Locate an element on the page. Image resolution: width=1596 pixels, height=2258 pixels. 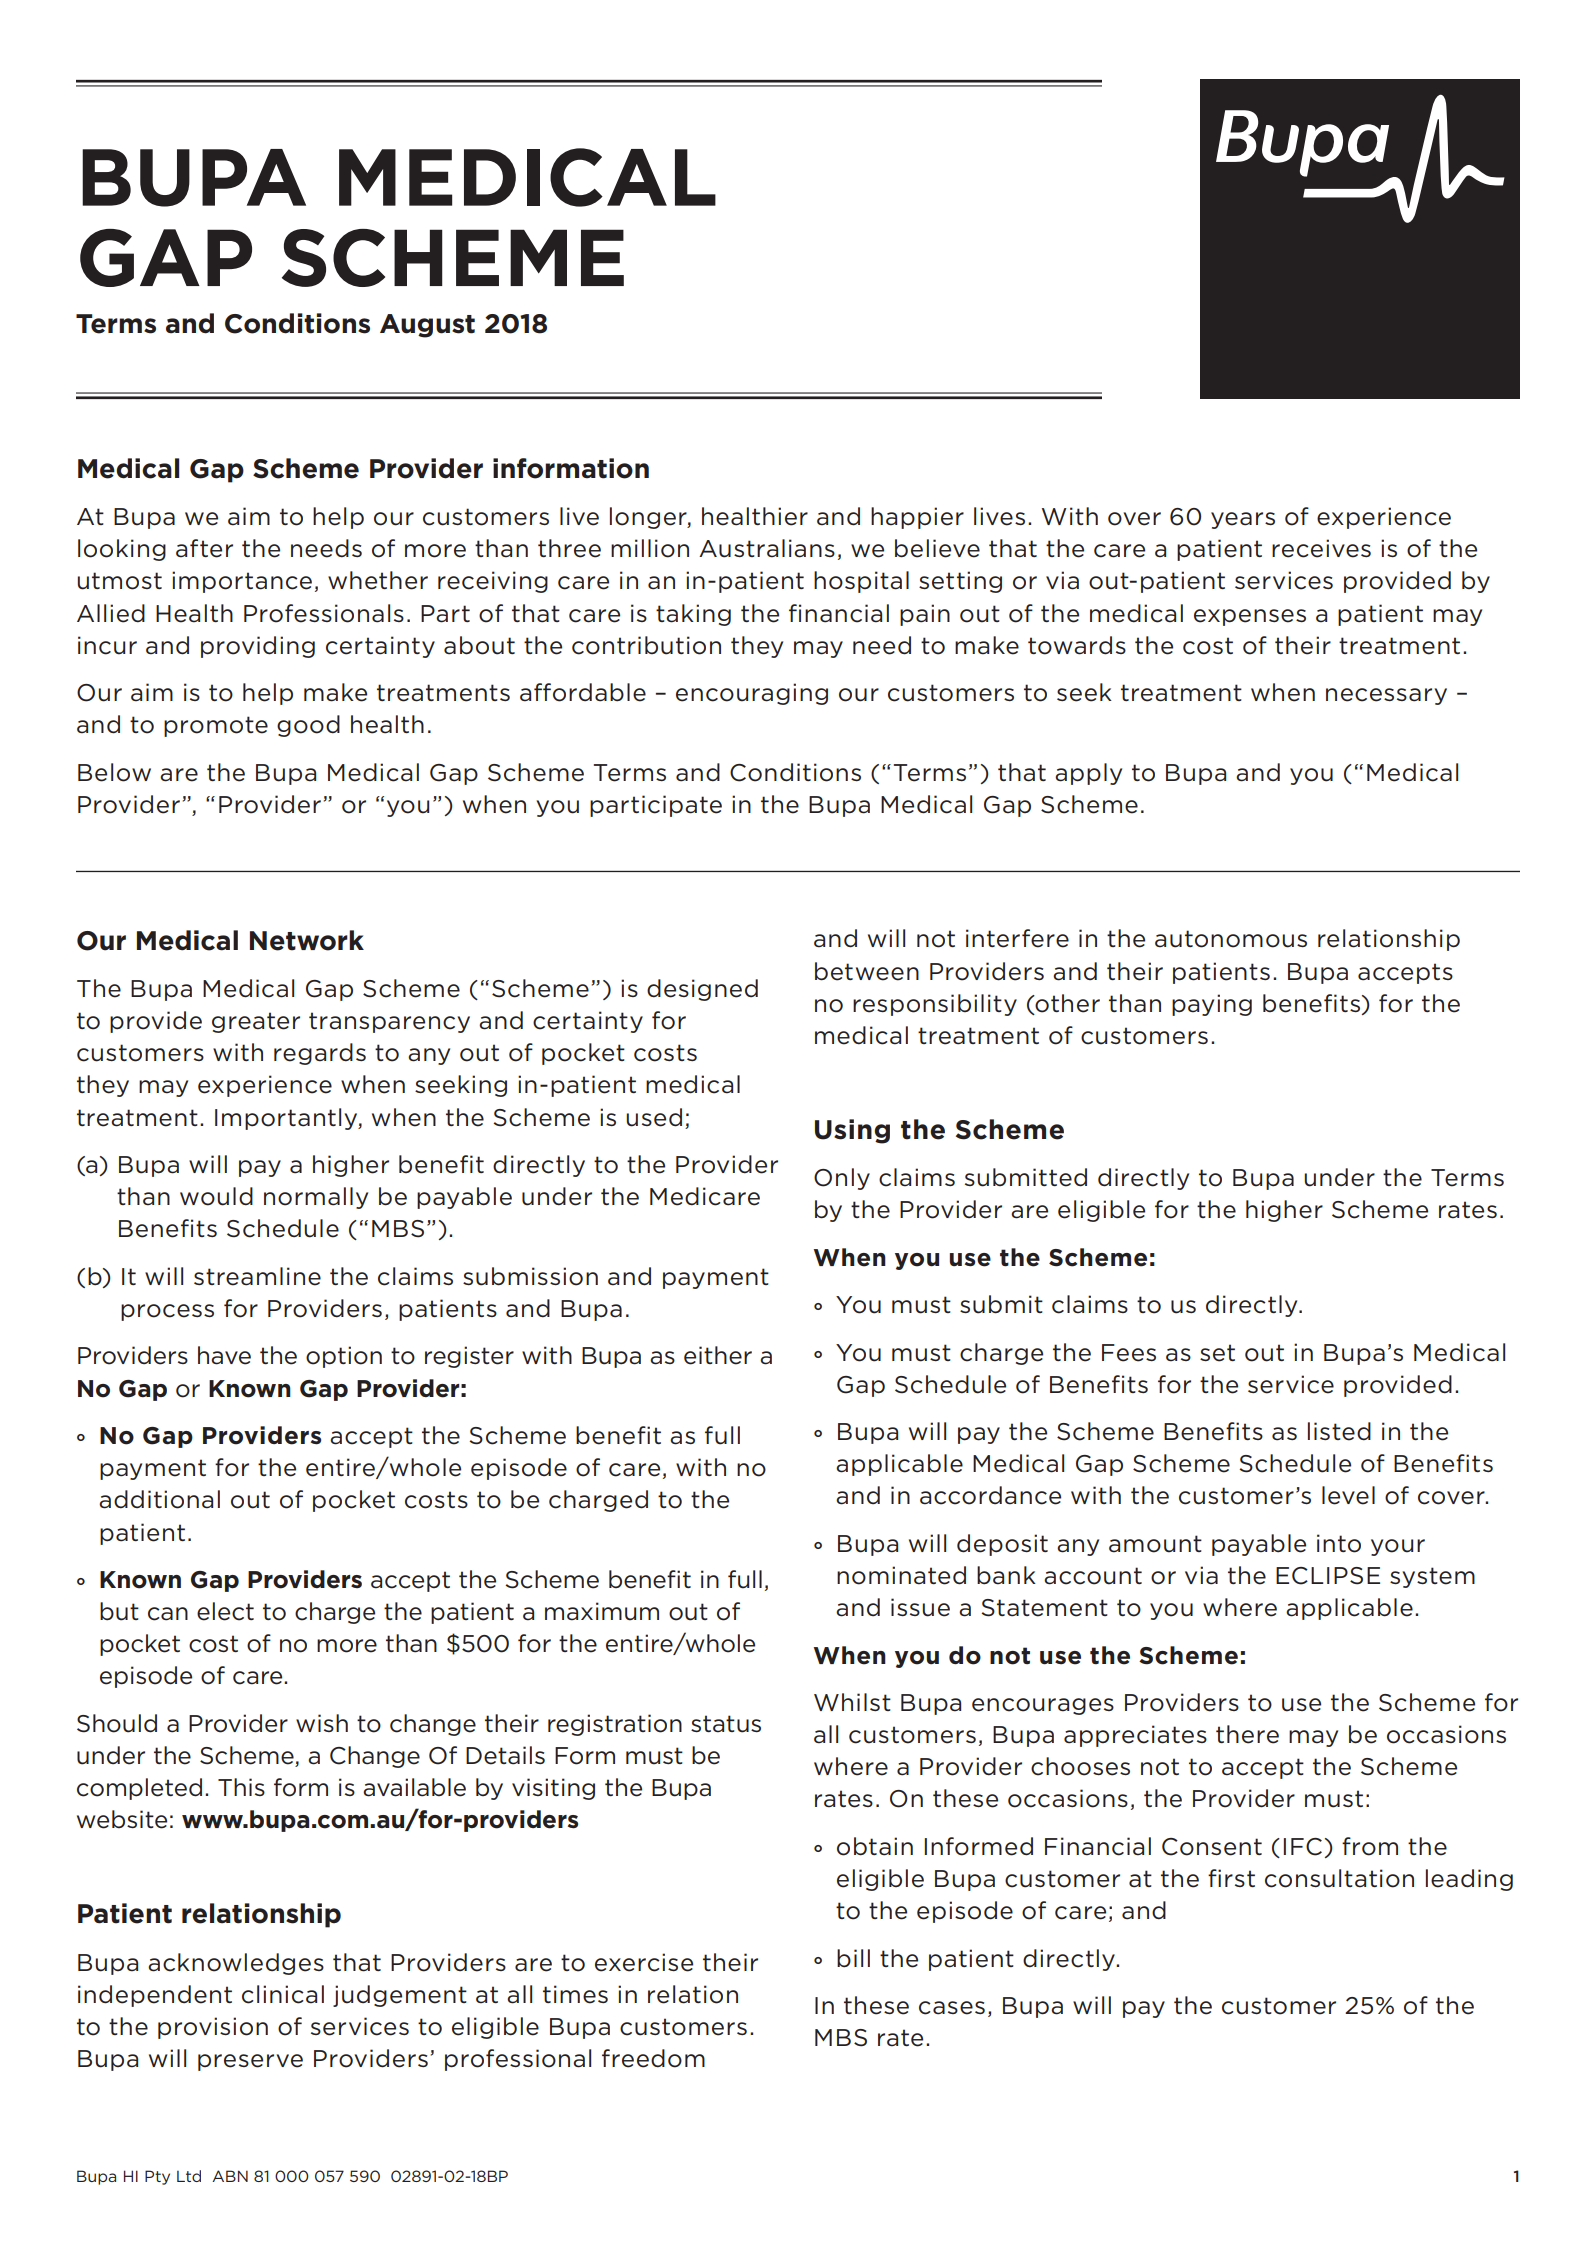
wish is located at coordinates (322, 1723).
